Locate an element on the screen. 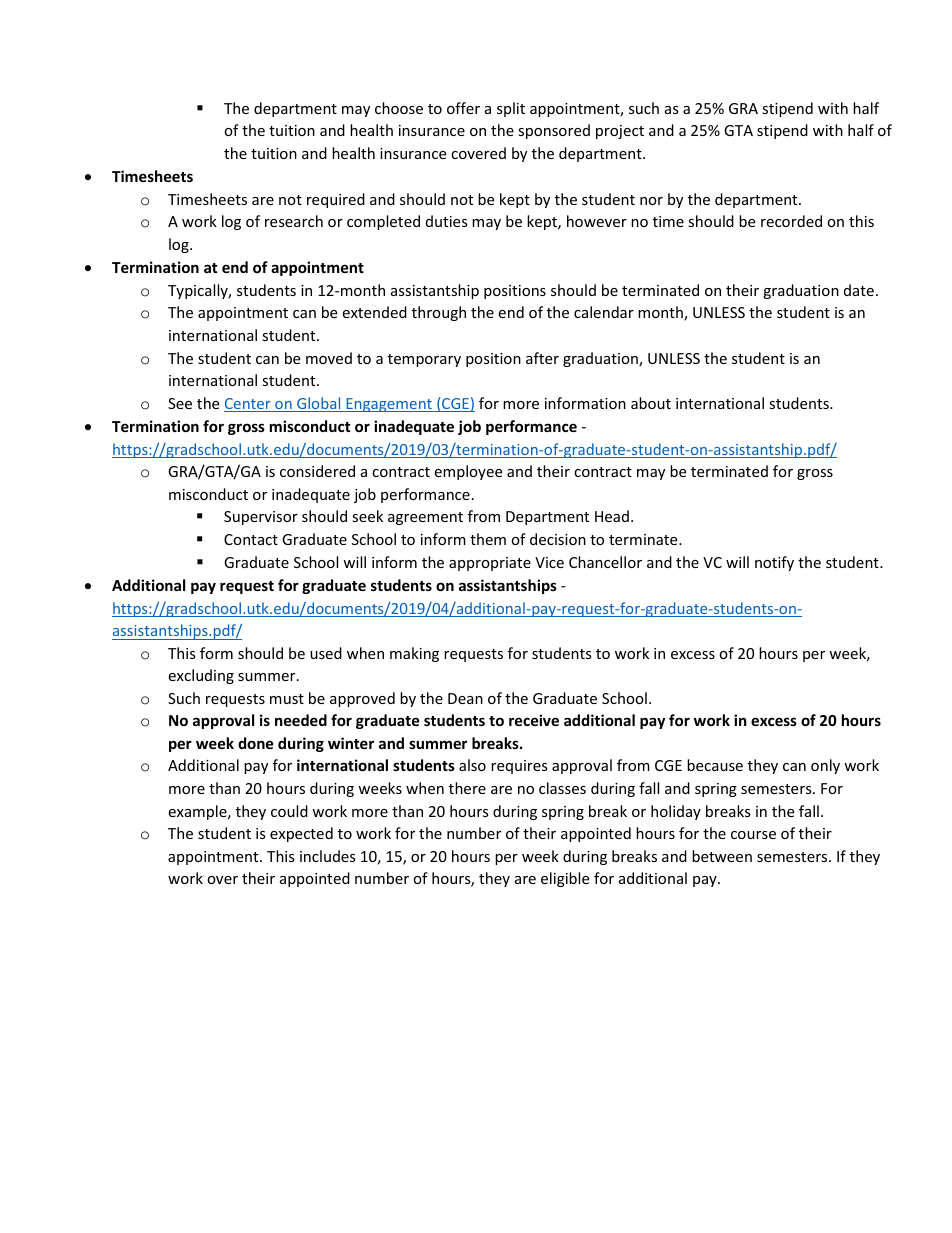 Image resolution: width=952 pixels, height=1233 pixels. sponsored is located at coordinates (554, 131).
